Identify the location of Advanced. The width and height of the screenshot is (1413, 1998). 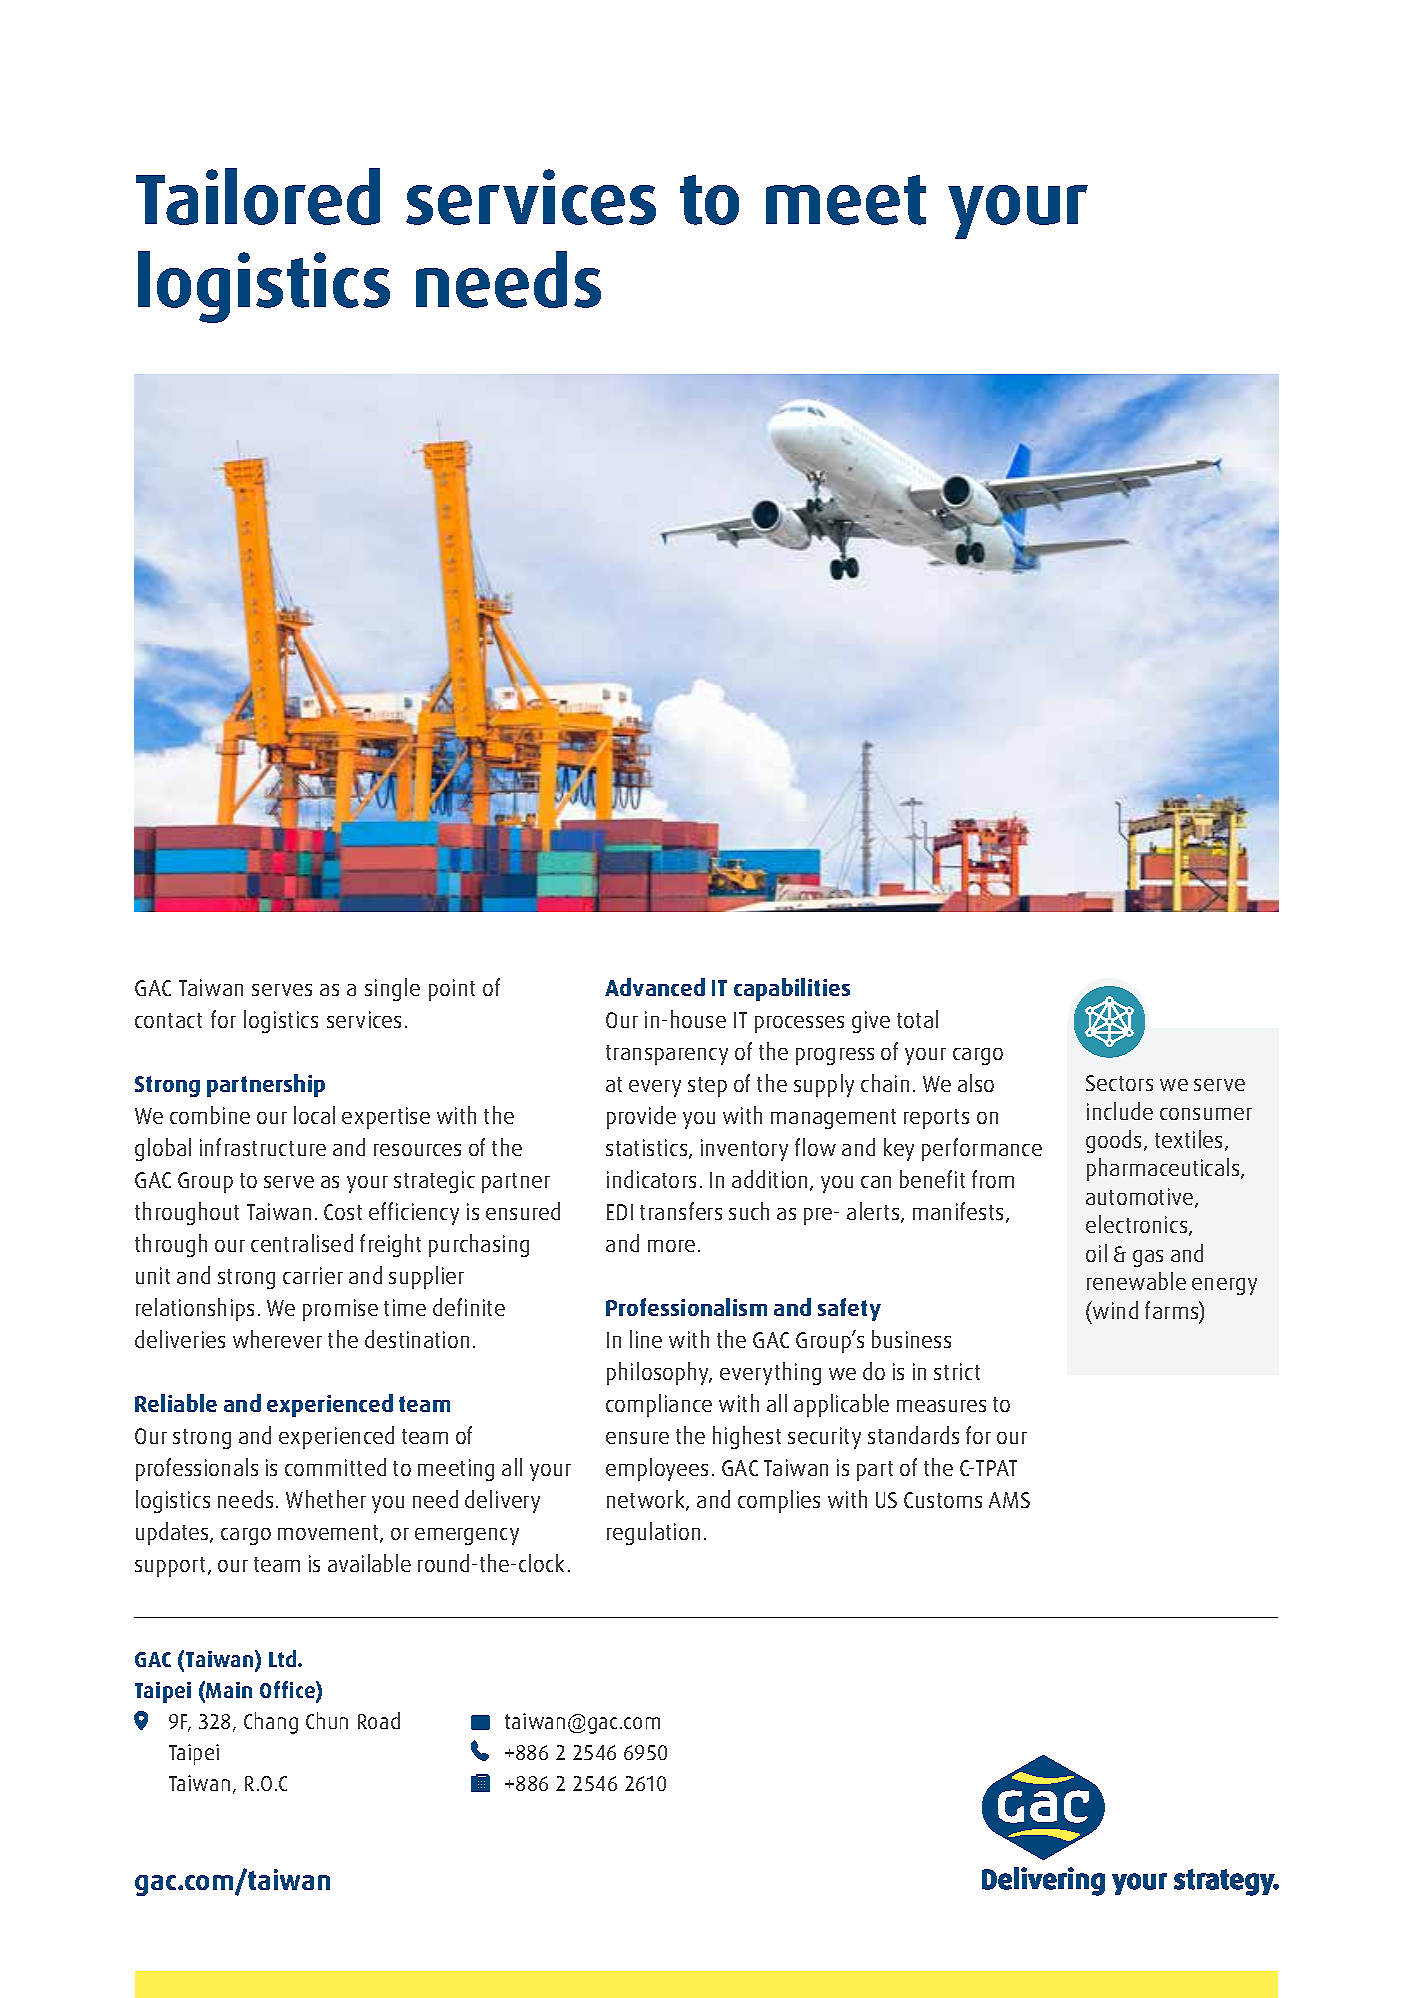
(655, 987).
